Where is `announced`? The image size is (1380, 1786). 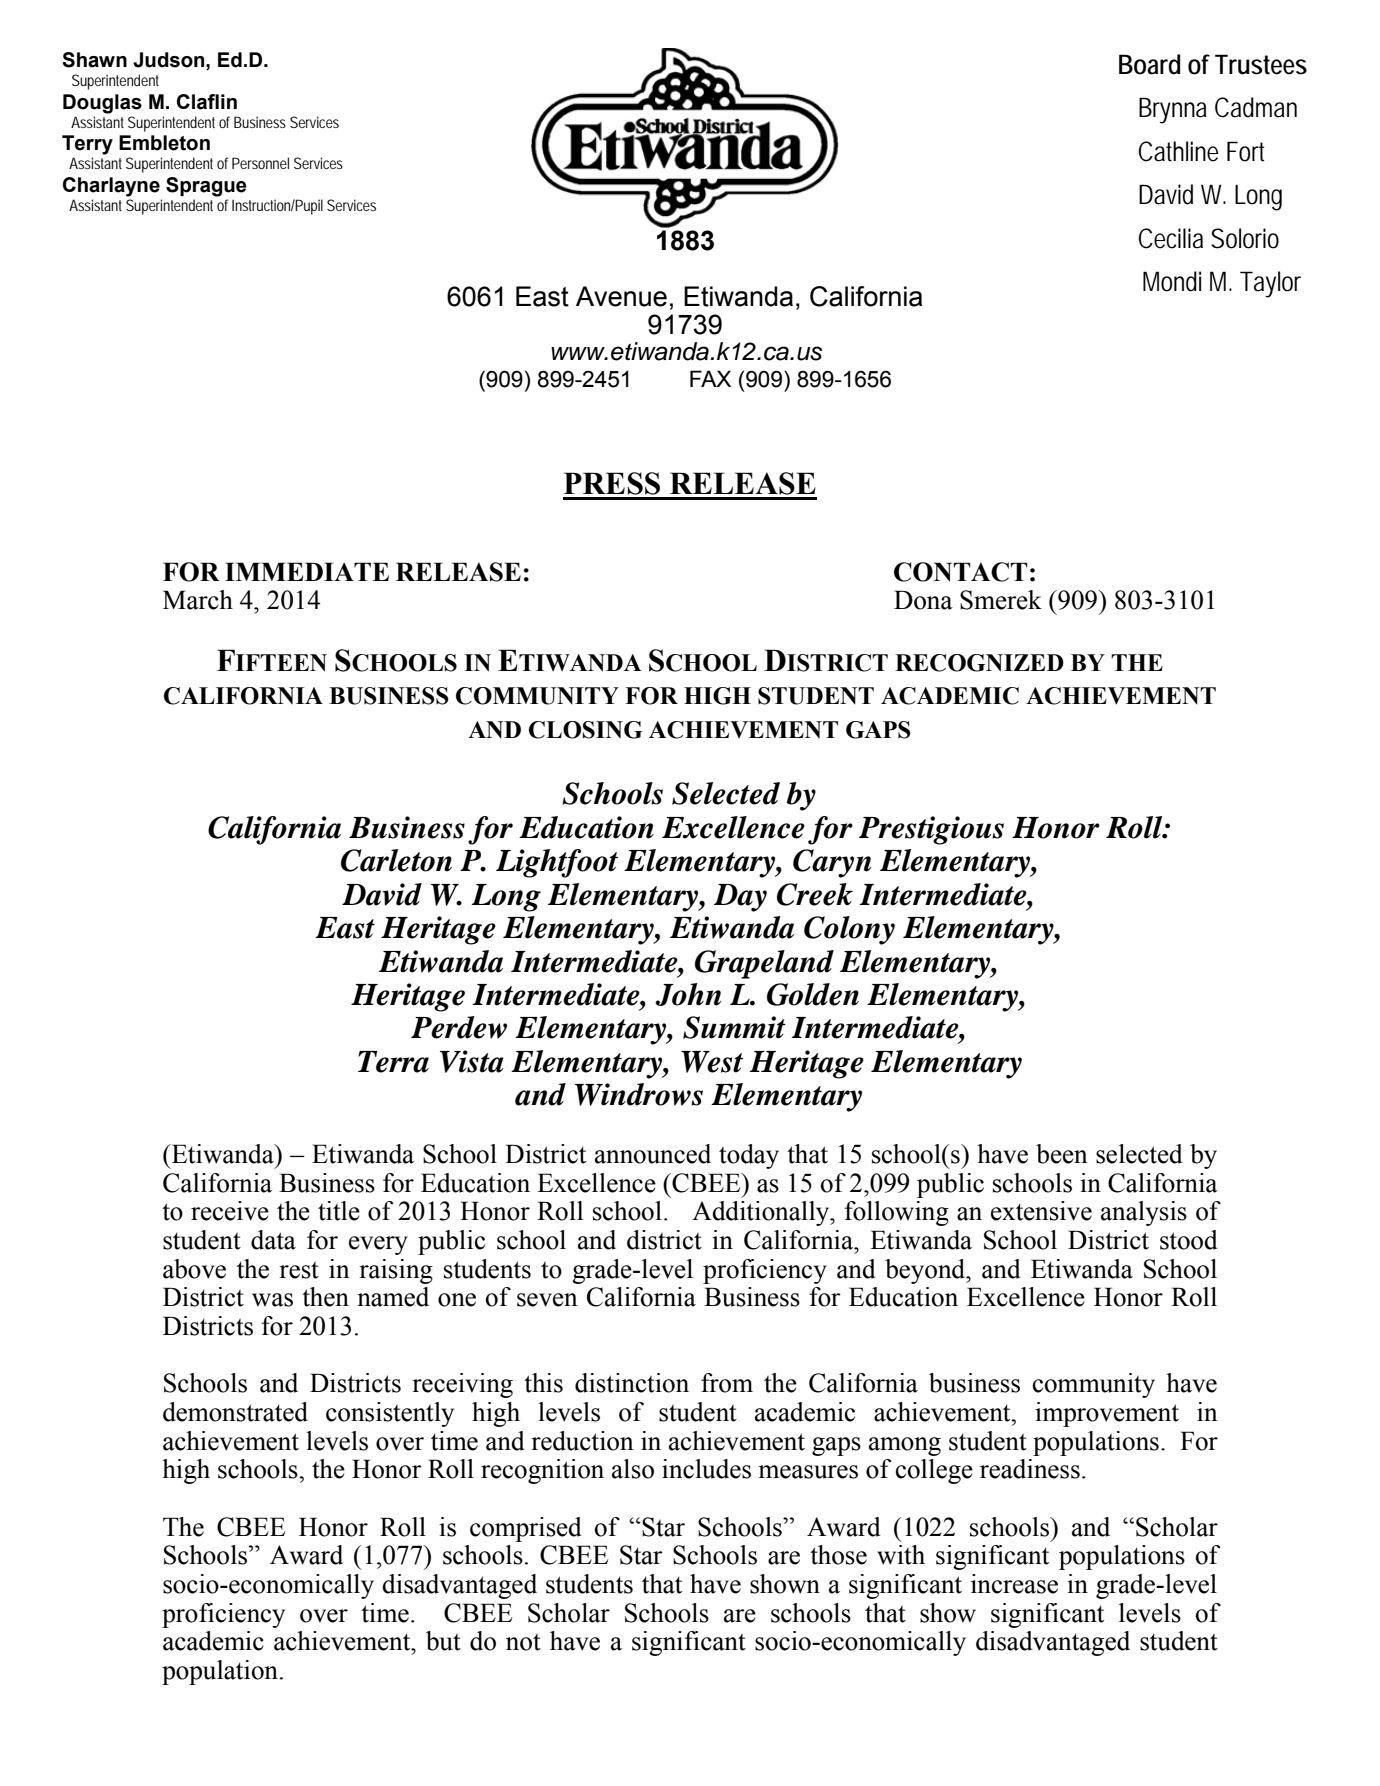 announced is located at coordinates (653, 1154).
